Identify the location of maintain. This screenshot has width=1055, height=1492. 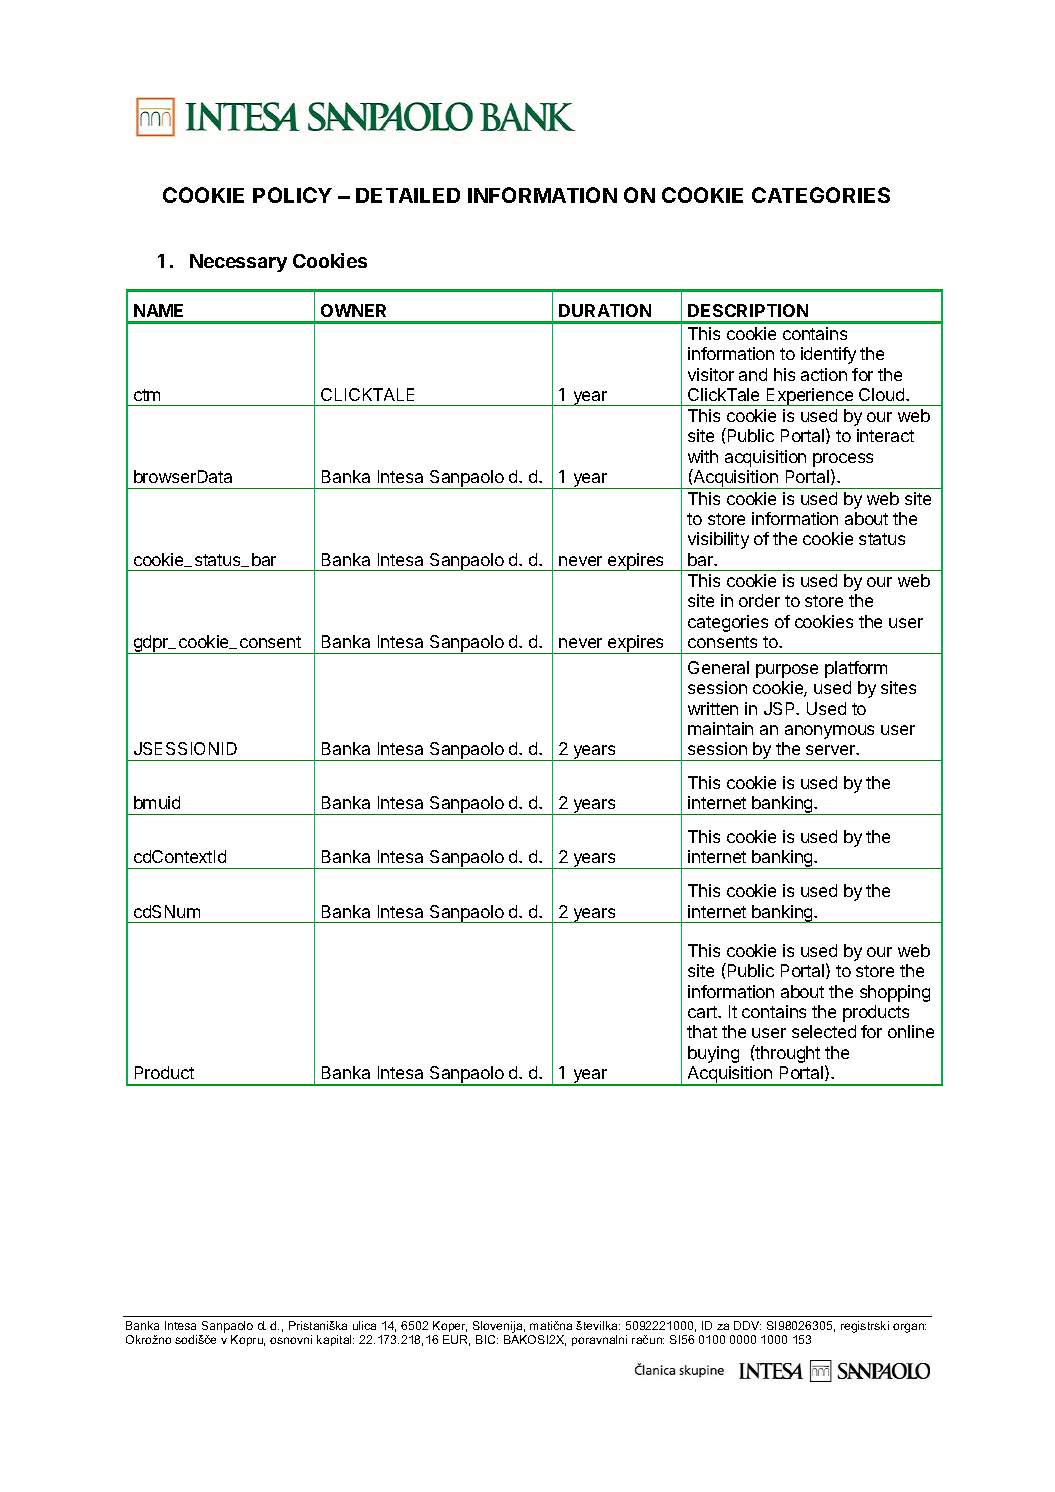
(720, 728).
